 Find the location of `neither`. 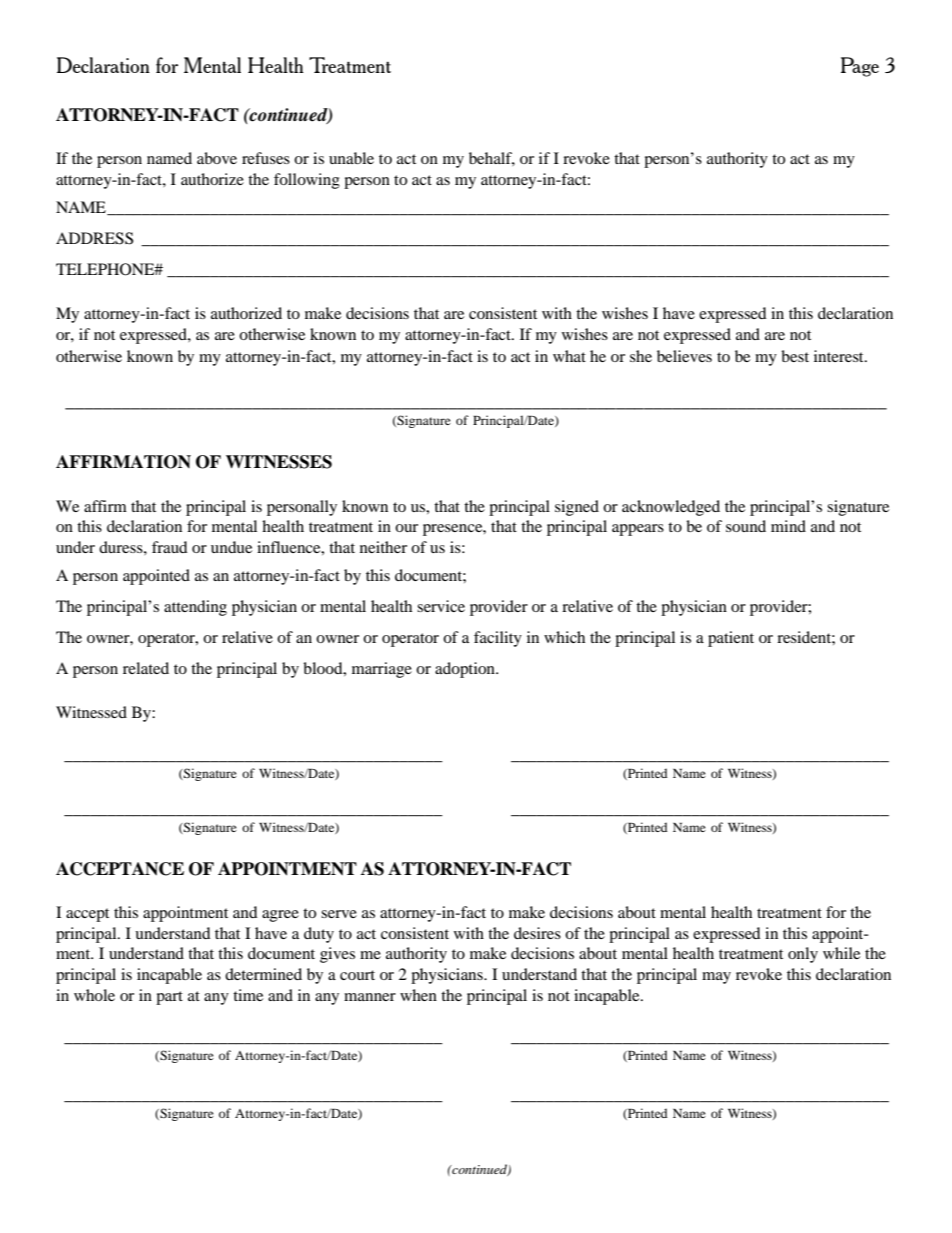

neither is located at coordinates (383, 547).
